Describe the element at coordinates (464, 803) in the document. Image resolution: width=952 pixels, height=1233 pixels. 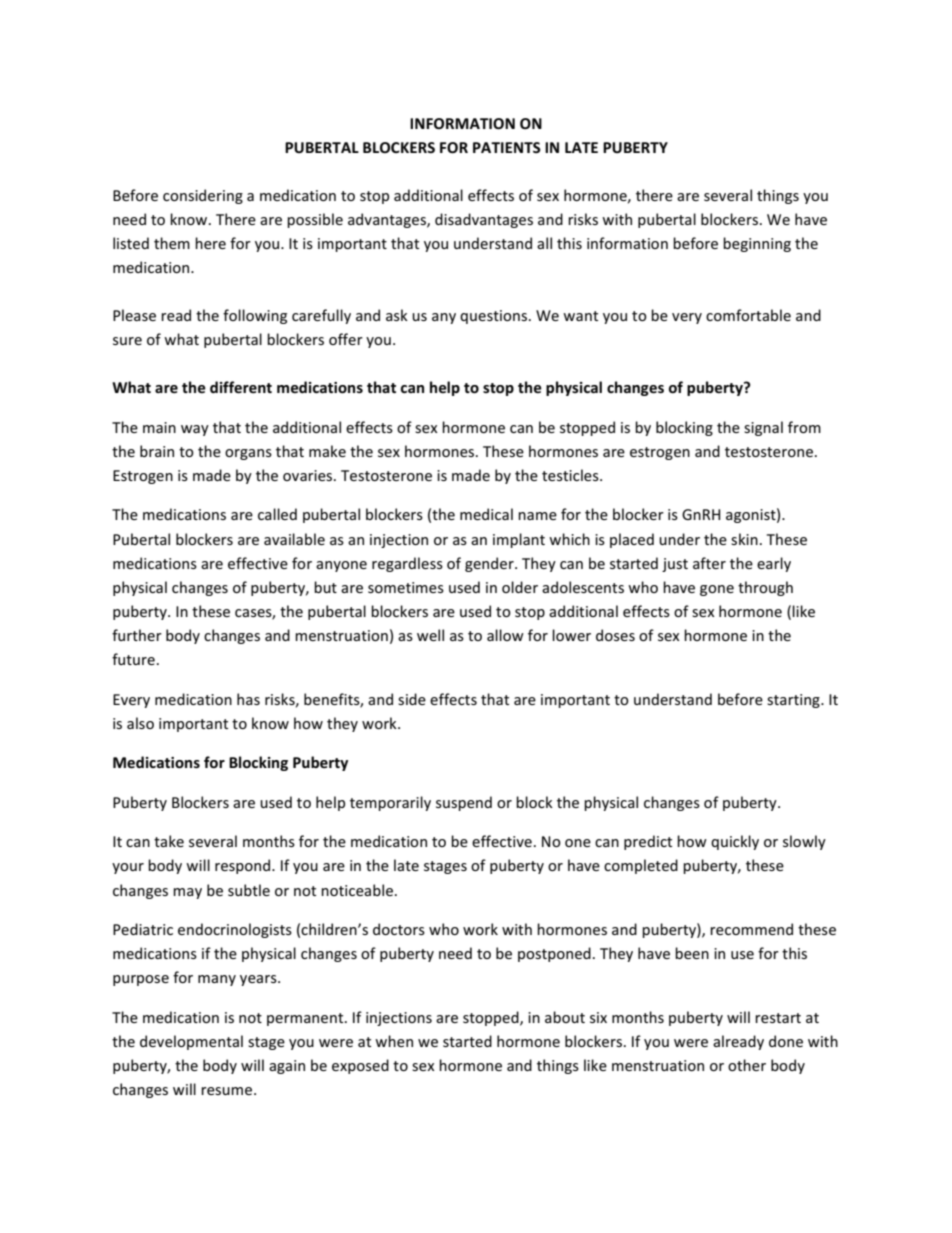
I see `suspend` at that location.
